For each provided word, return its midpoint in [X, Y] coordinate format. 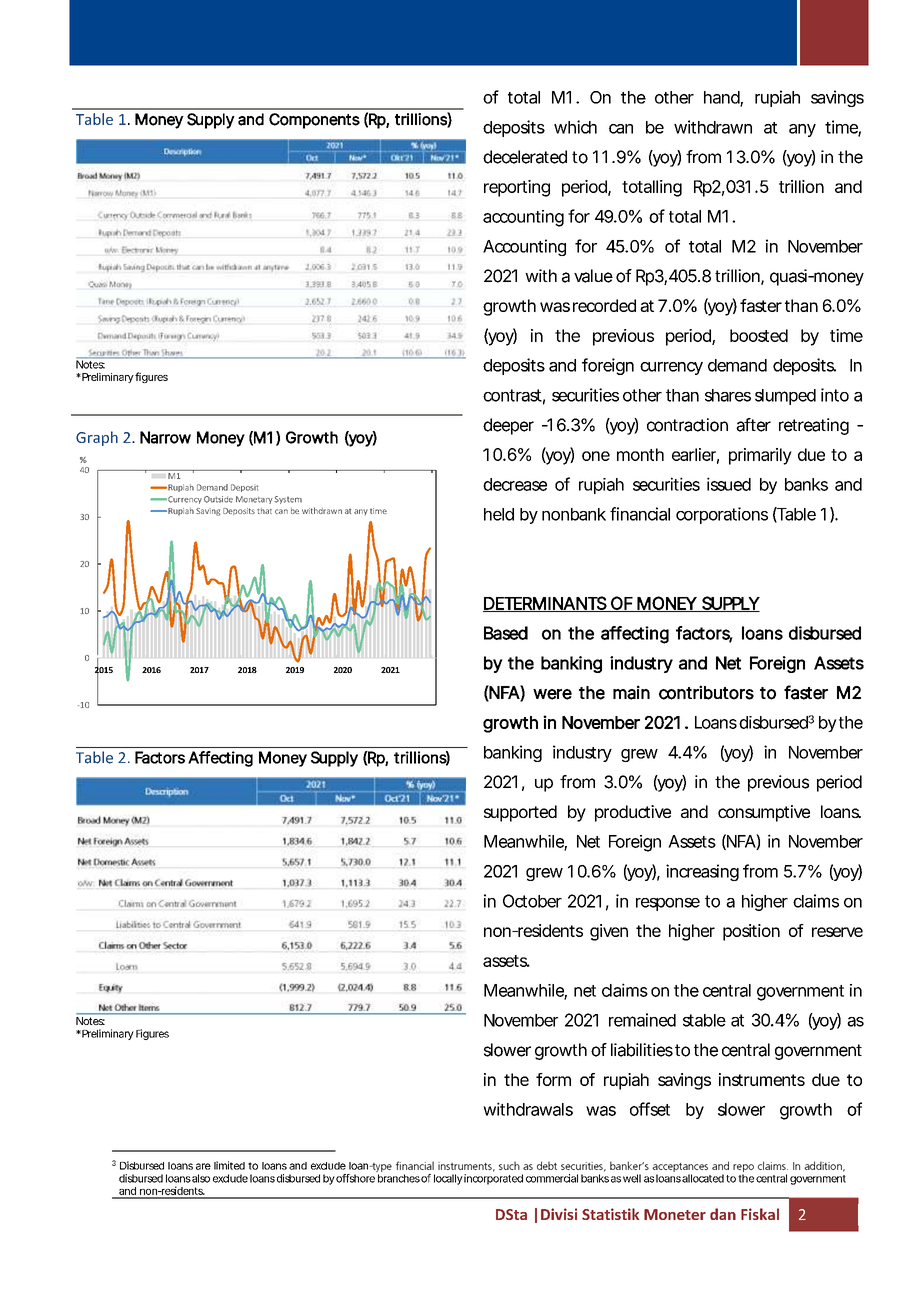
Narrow [165, 437]
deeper [508, 426]
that [264, 511]
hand [722, 98]
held [499, 514]
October [532, 901]
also [201, 1178]
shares [728, 395]
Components [314, 121]
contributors [706, 692]
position [751, 932]
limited [229, 1165]
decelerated [525, 157]
